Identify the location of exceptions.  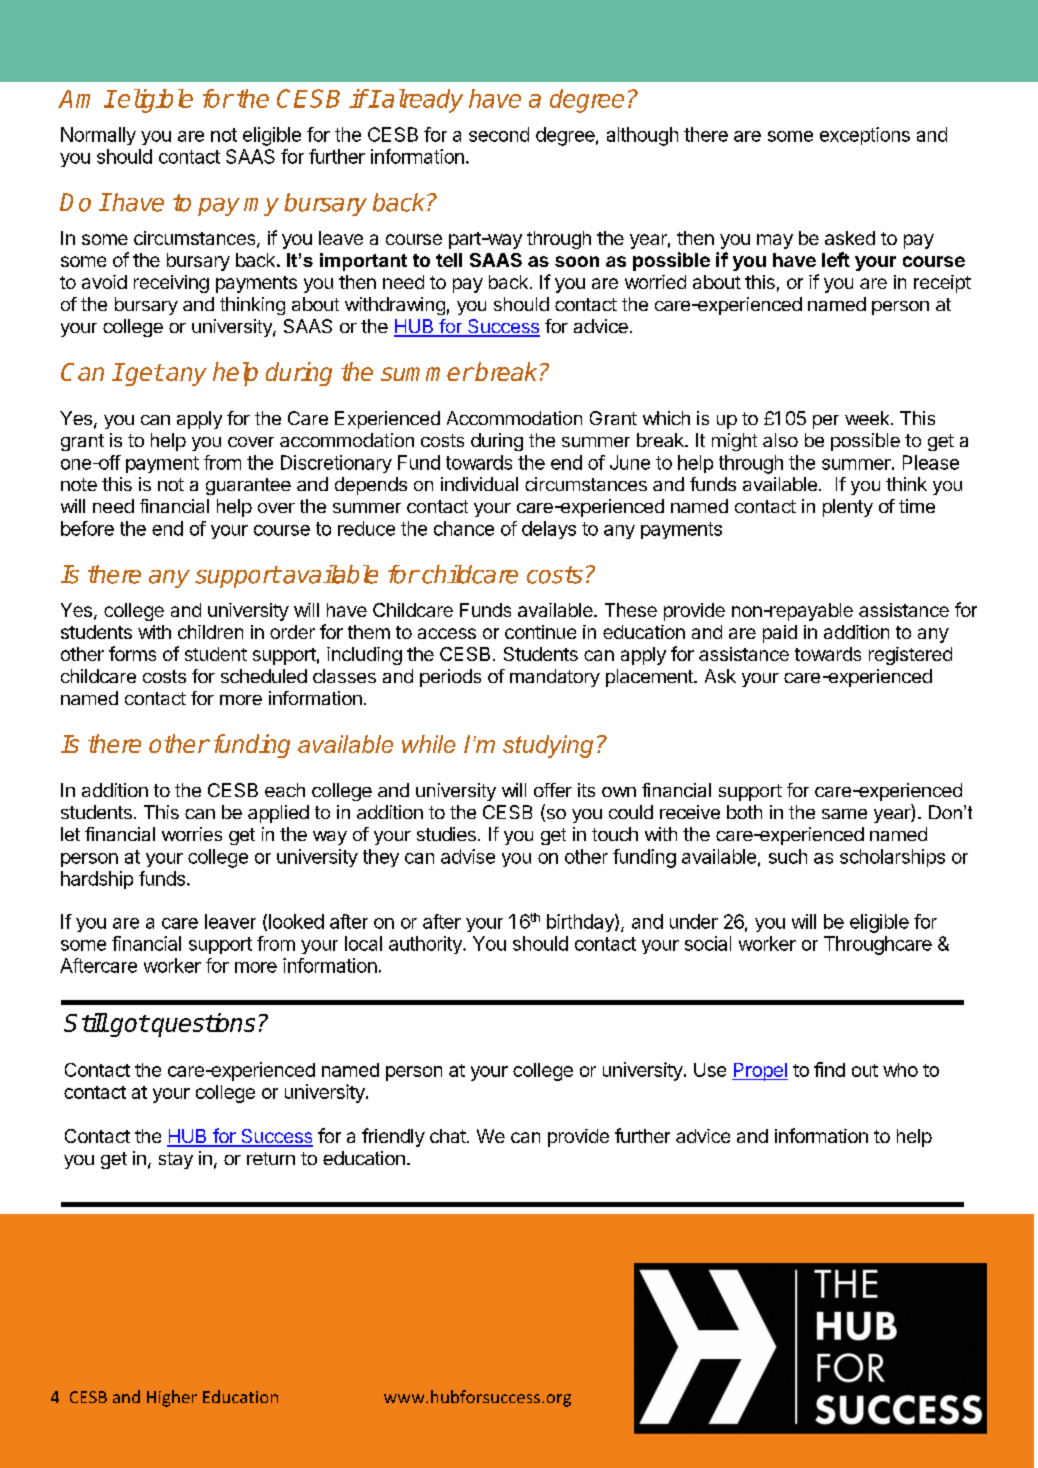
(865, 136).
